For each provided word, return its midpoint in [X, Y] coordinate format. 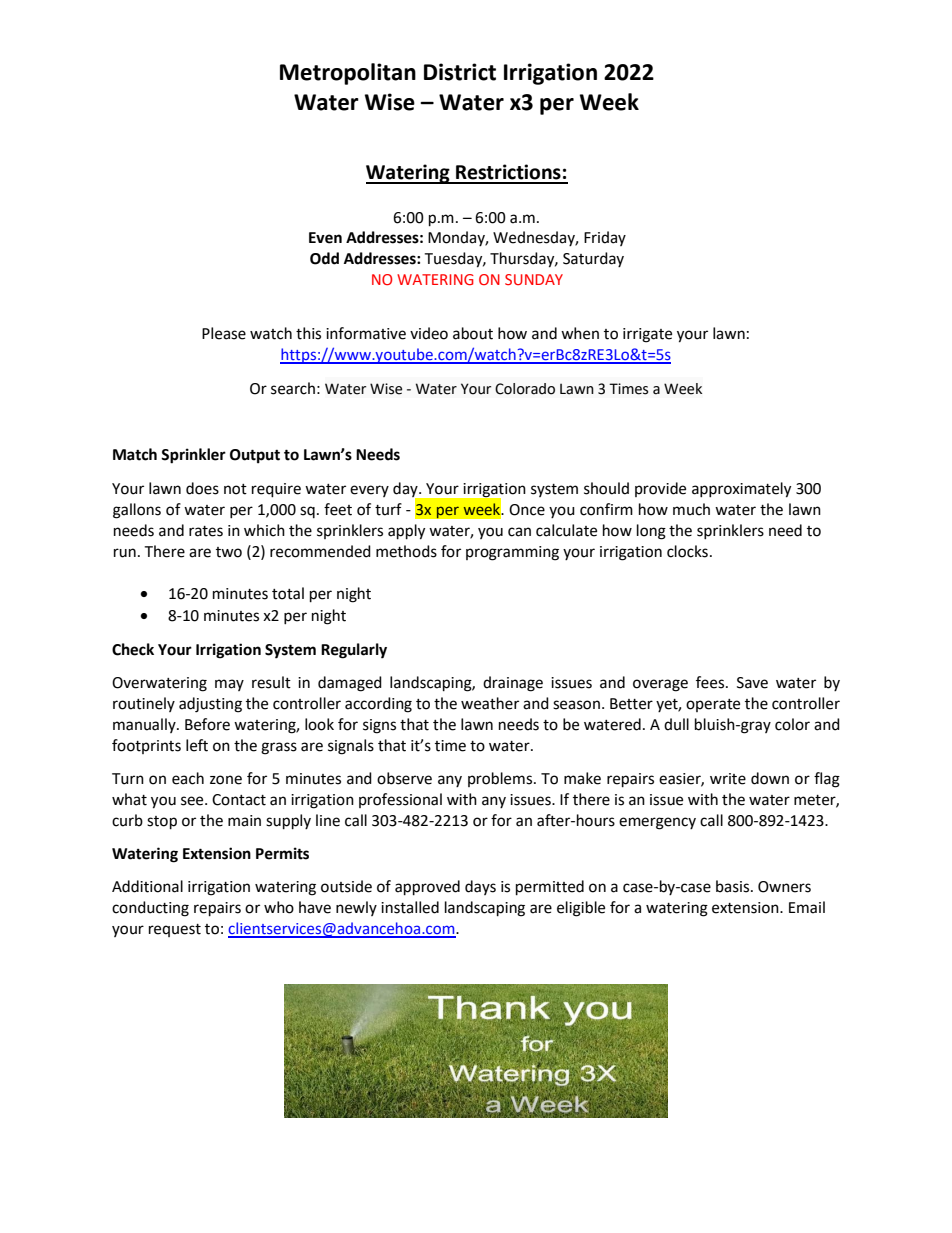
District [460, 72]
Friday [605, 238]
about [473, 333]
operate [713, 705]
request [175, 930]
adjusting [210, 705]
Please [224, 333]
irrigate [647, 335]
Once [527, 510]
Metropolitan [348, 74]
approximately [741, 490]
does [202, 488]
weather [490, 703]
